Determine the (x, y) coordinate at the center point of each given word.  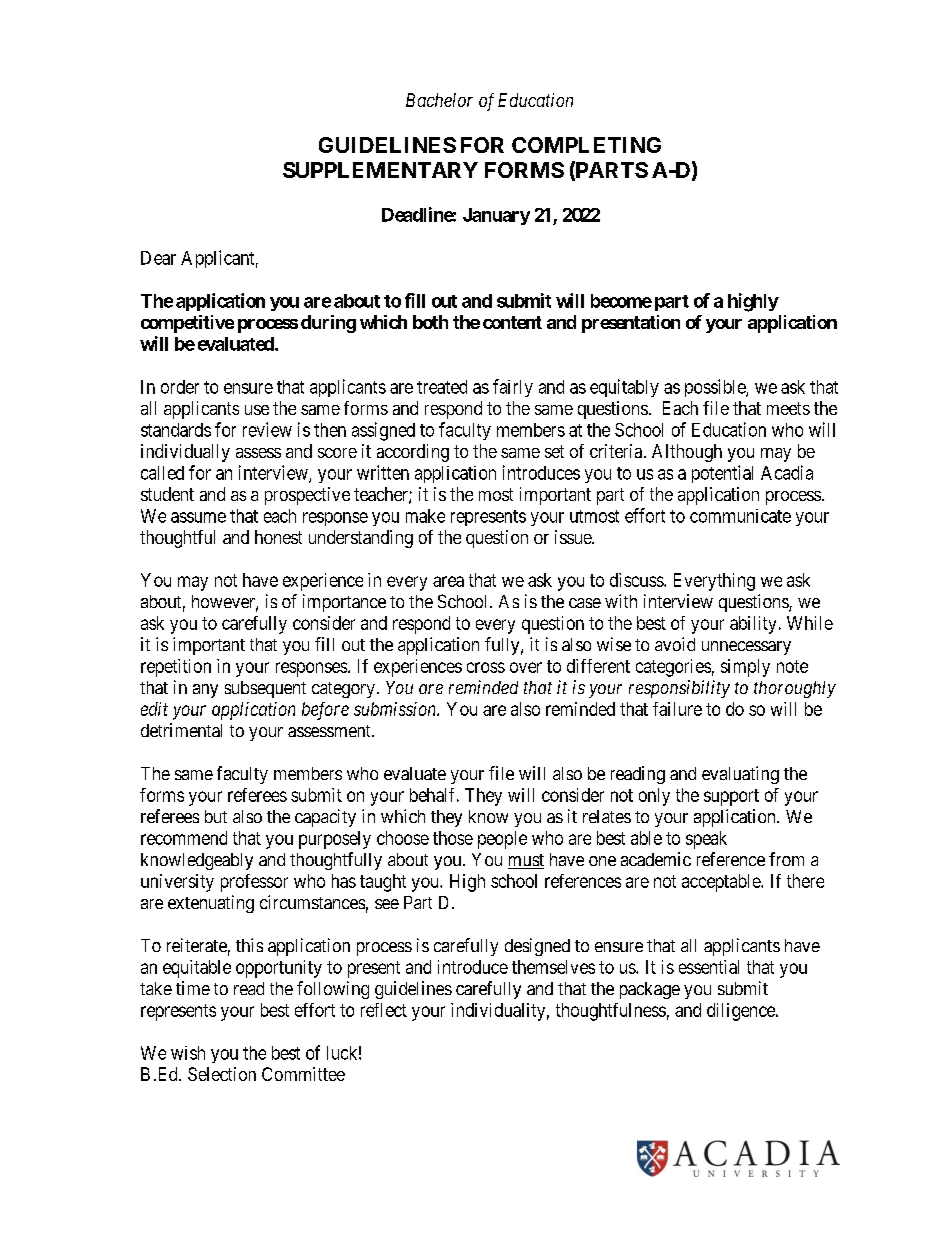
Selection (222, 1074)
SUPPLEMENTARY (380, 170)
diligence (742, 1012)
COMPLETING (586, 145)
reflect (384, 1010)
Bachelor (439, 100)
